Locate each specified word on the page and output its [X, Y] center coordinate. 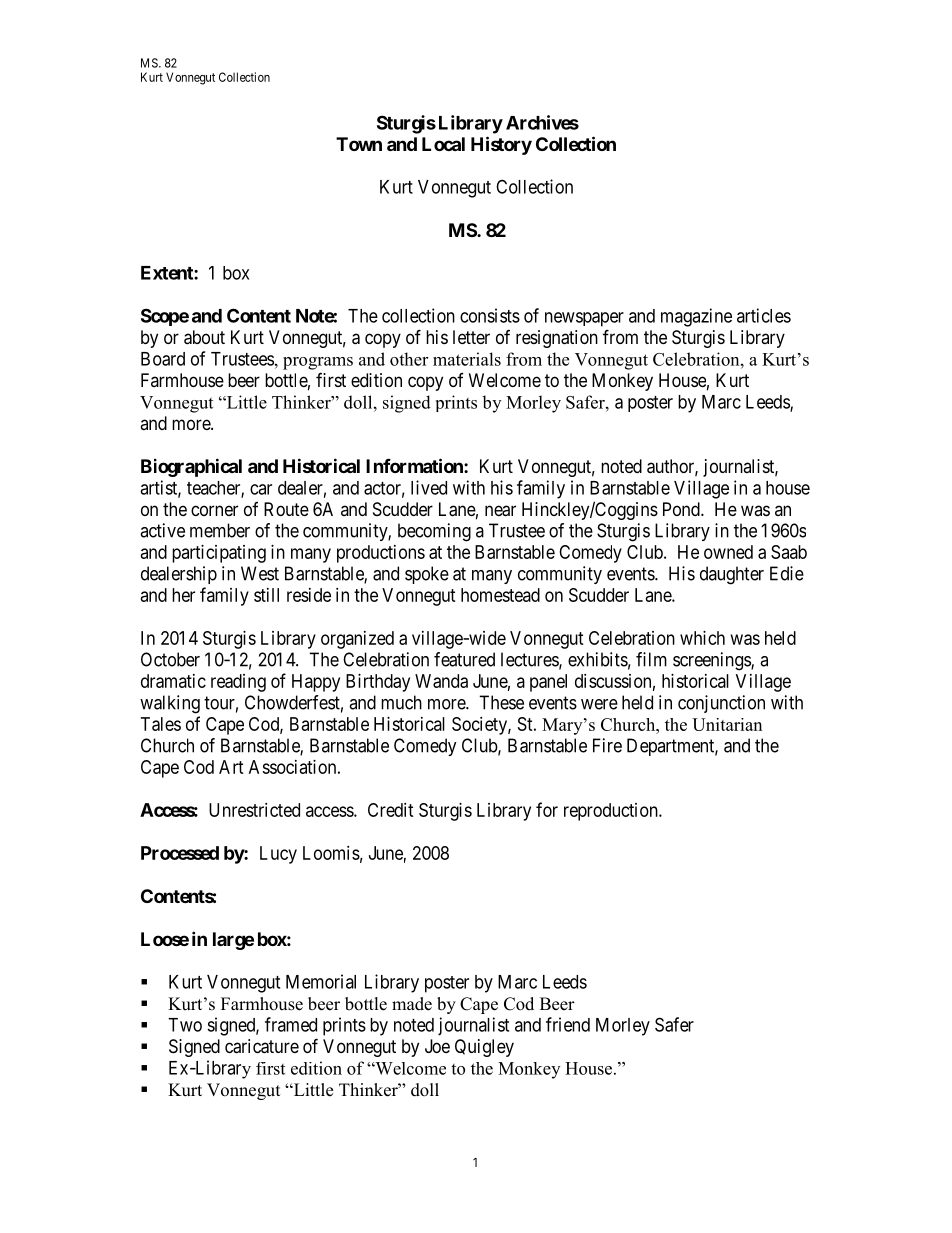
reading [238, 683]
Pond [682, 509]
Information [415, 465]
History [501, 145]
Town [359, 144]
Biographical [191, 467]
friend [568, 1024]
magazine [696, 317]
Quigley [484, 1048]
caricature [262, 1046]
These [501, 702]
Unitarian [727, 724]
